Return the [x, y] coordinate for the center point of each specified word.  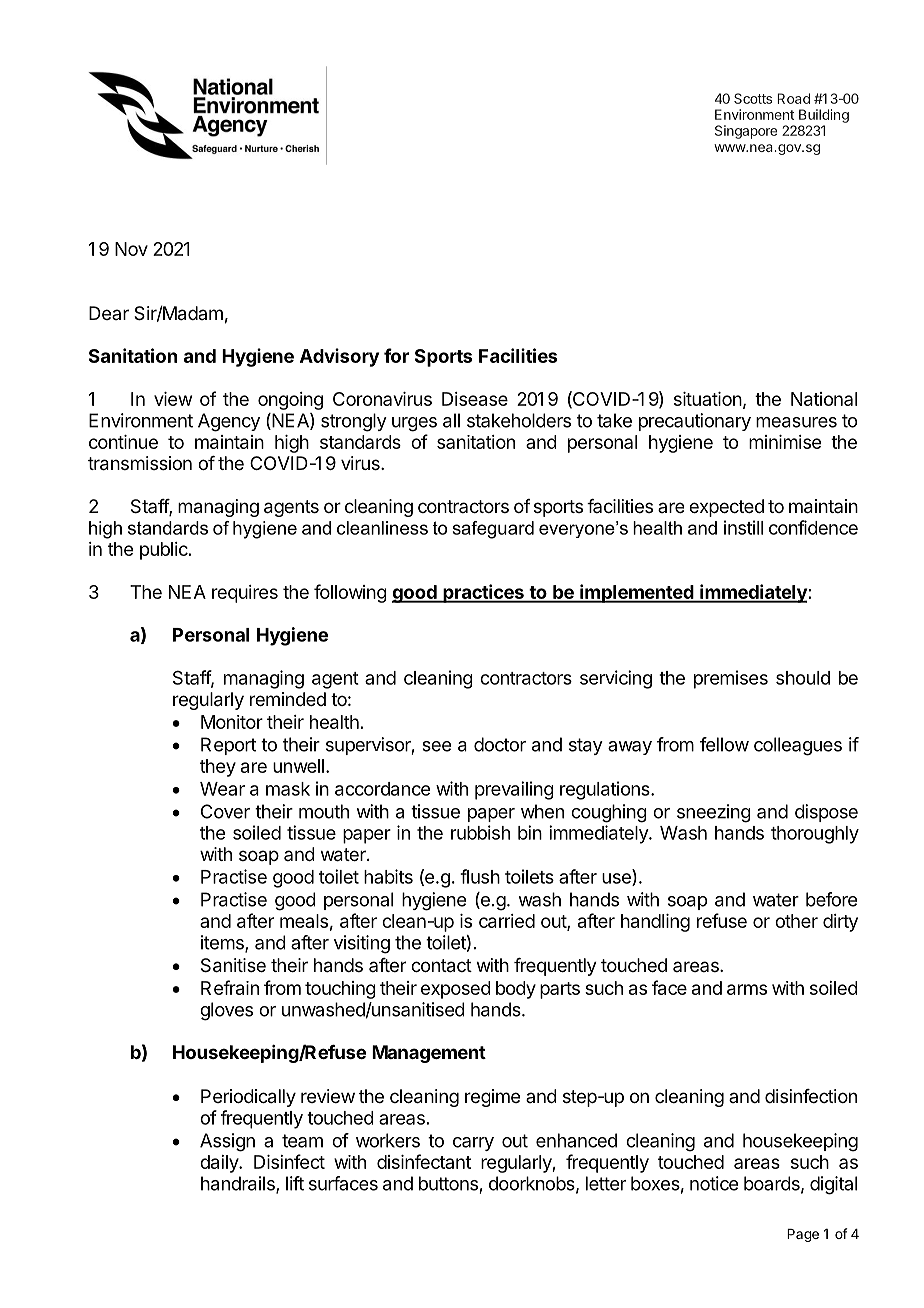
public [165, 551]
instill [743, 527]
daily [220, 1164]
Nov [131, 249]
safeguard [493, 530]
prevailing [514, 790]
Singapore [746, 132]
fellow [724, 744]
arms [747, 989]
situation [708, 399]
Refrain [230, 987]
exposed [456, 990]
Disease [475, 399]
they [218, 768]
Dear [109, 313]
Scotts [753, 98]
